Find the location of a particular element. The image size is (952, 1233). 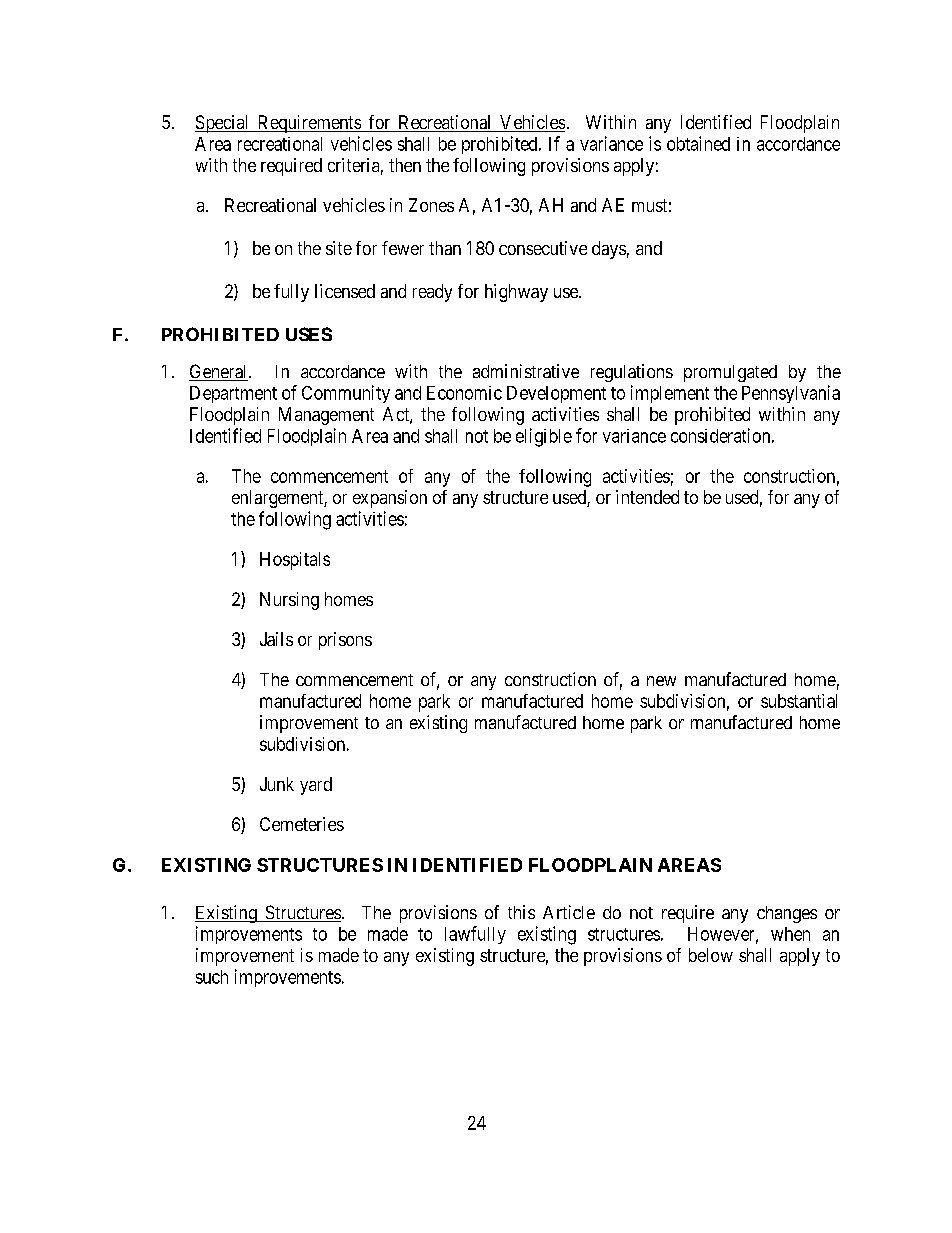

Special is located at coordinates (223, 124).
